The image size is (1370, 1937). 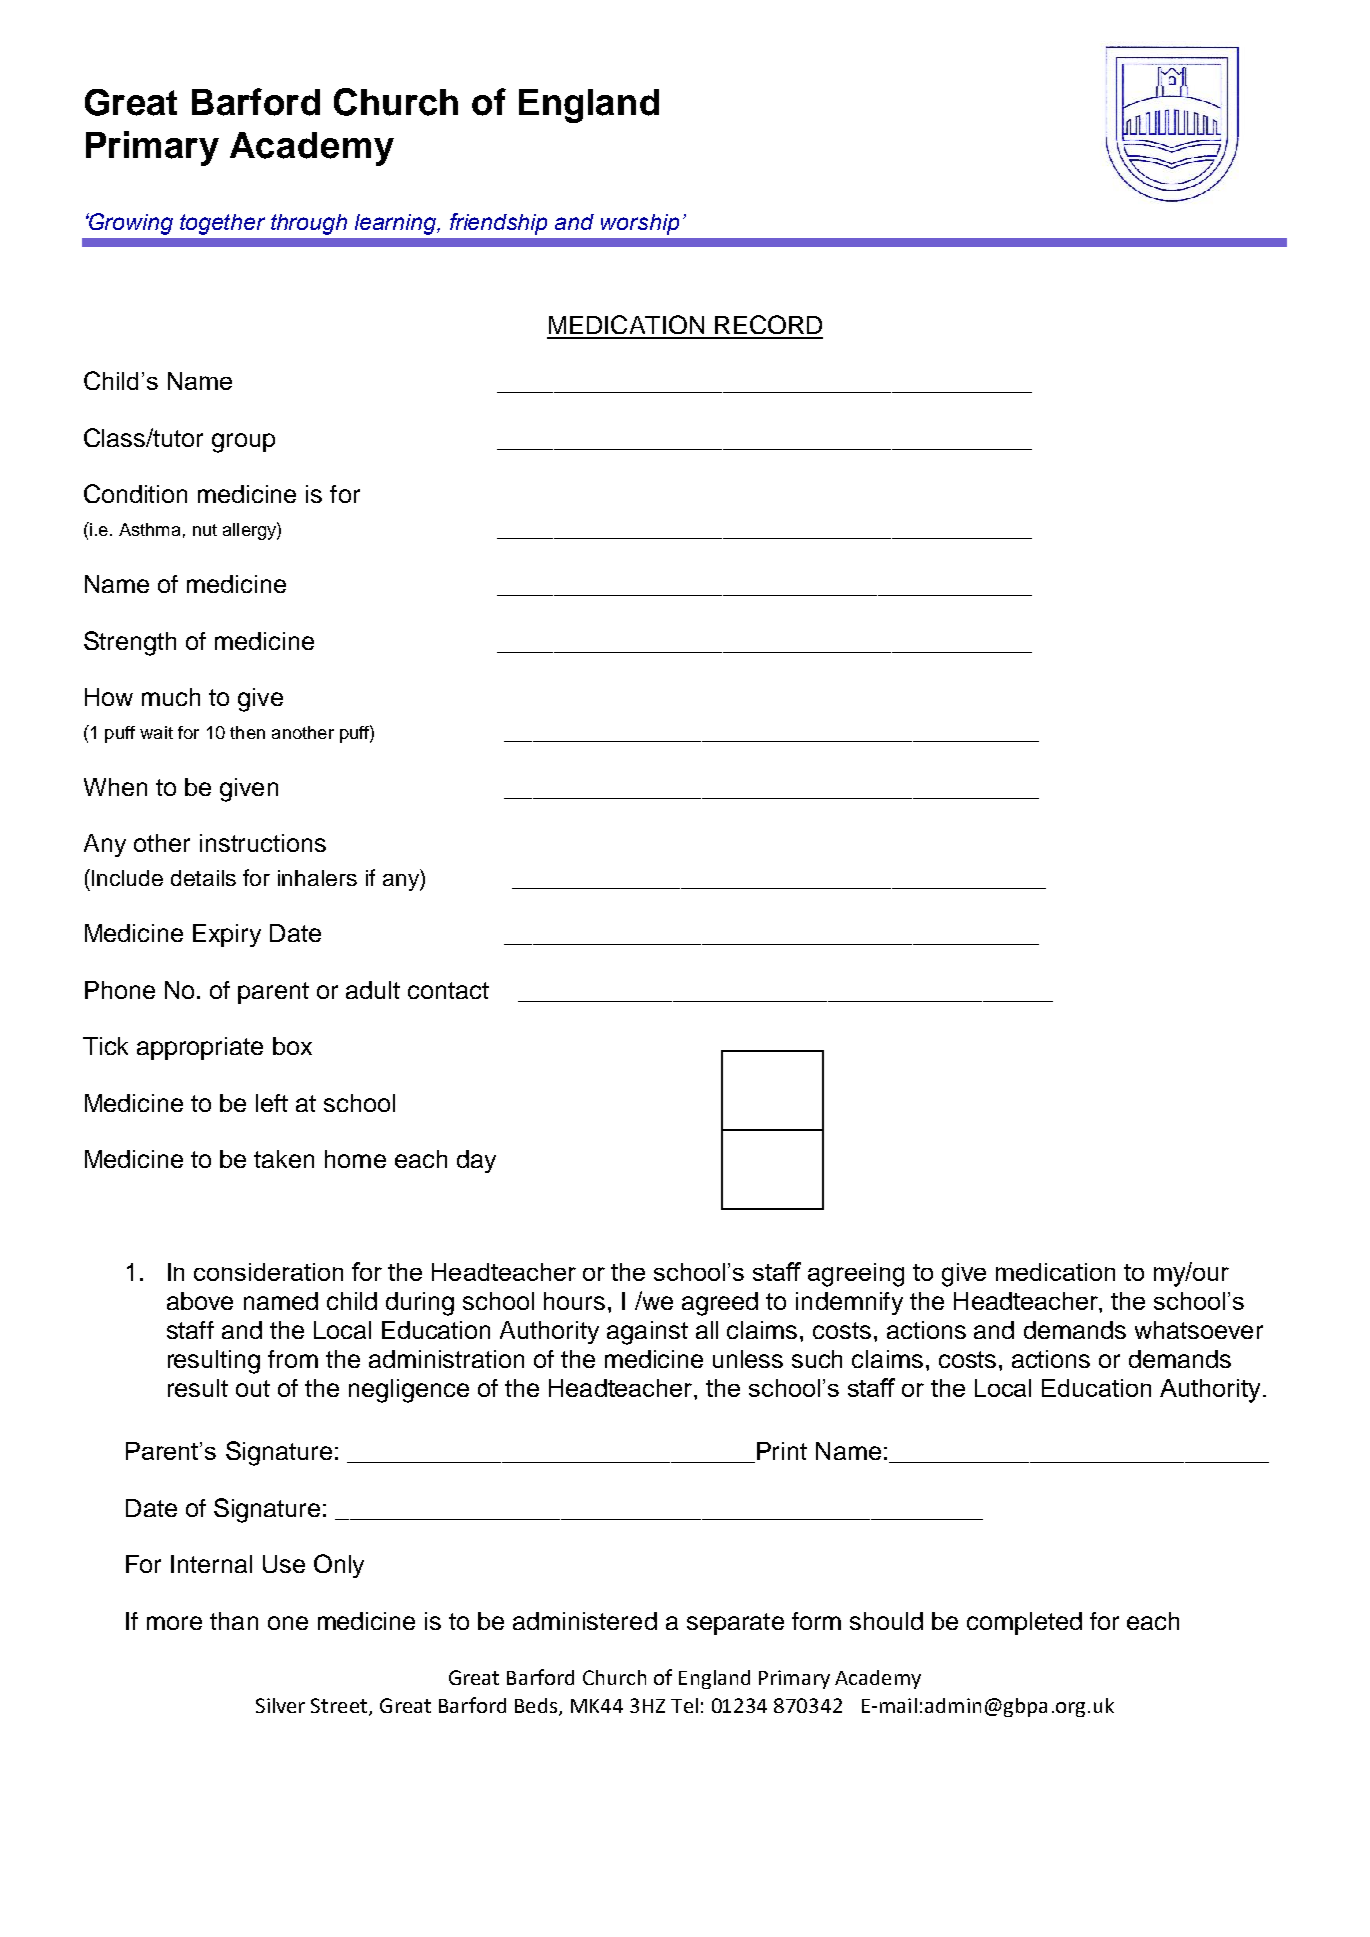 I want to click on worship, so click(x=640, y=224).
